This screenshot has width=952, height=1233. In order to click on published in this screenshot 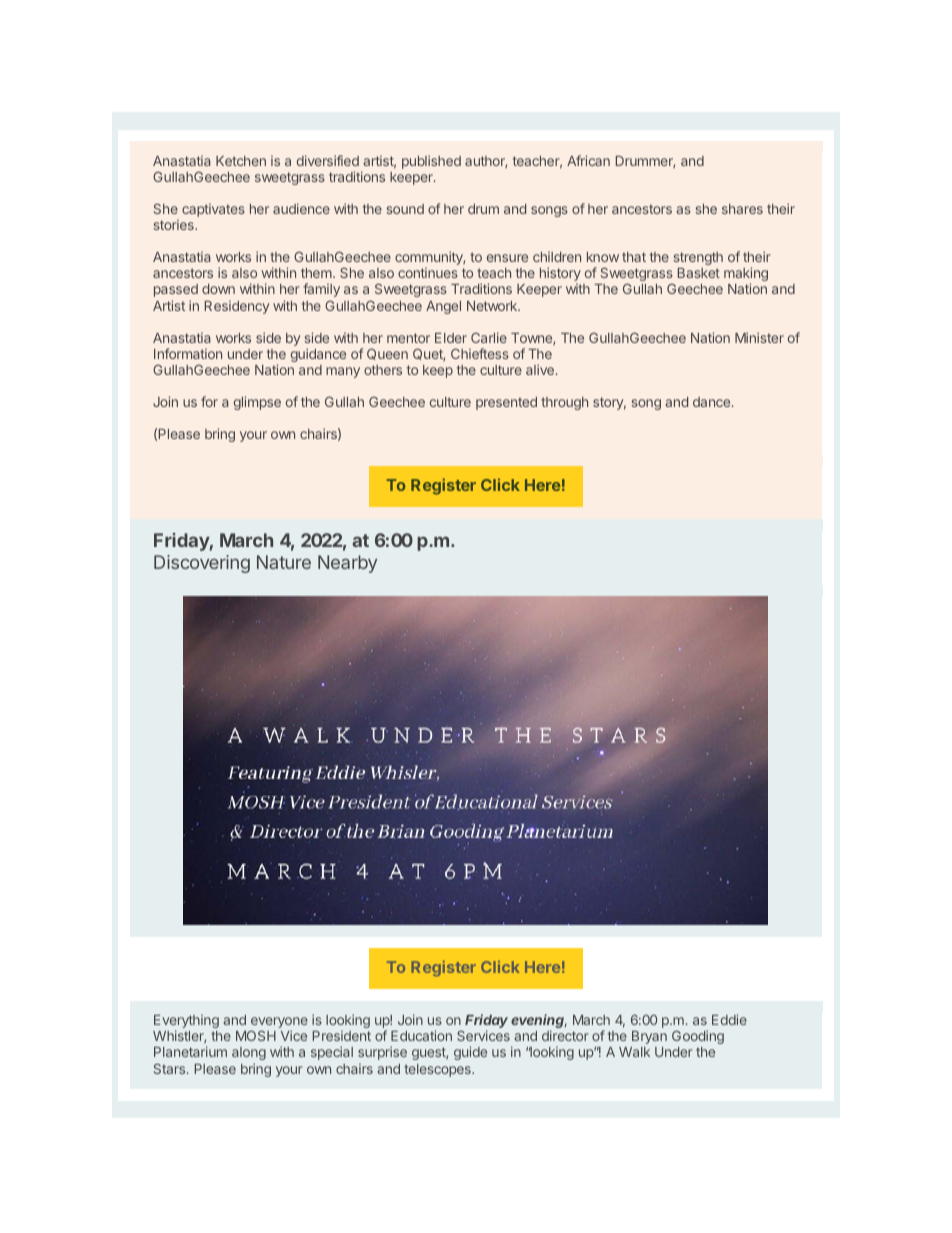, I will do `click(431, 162)`.
